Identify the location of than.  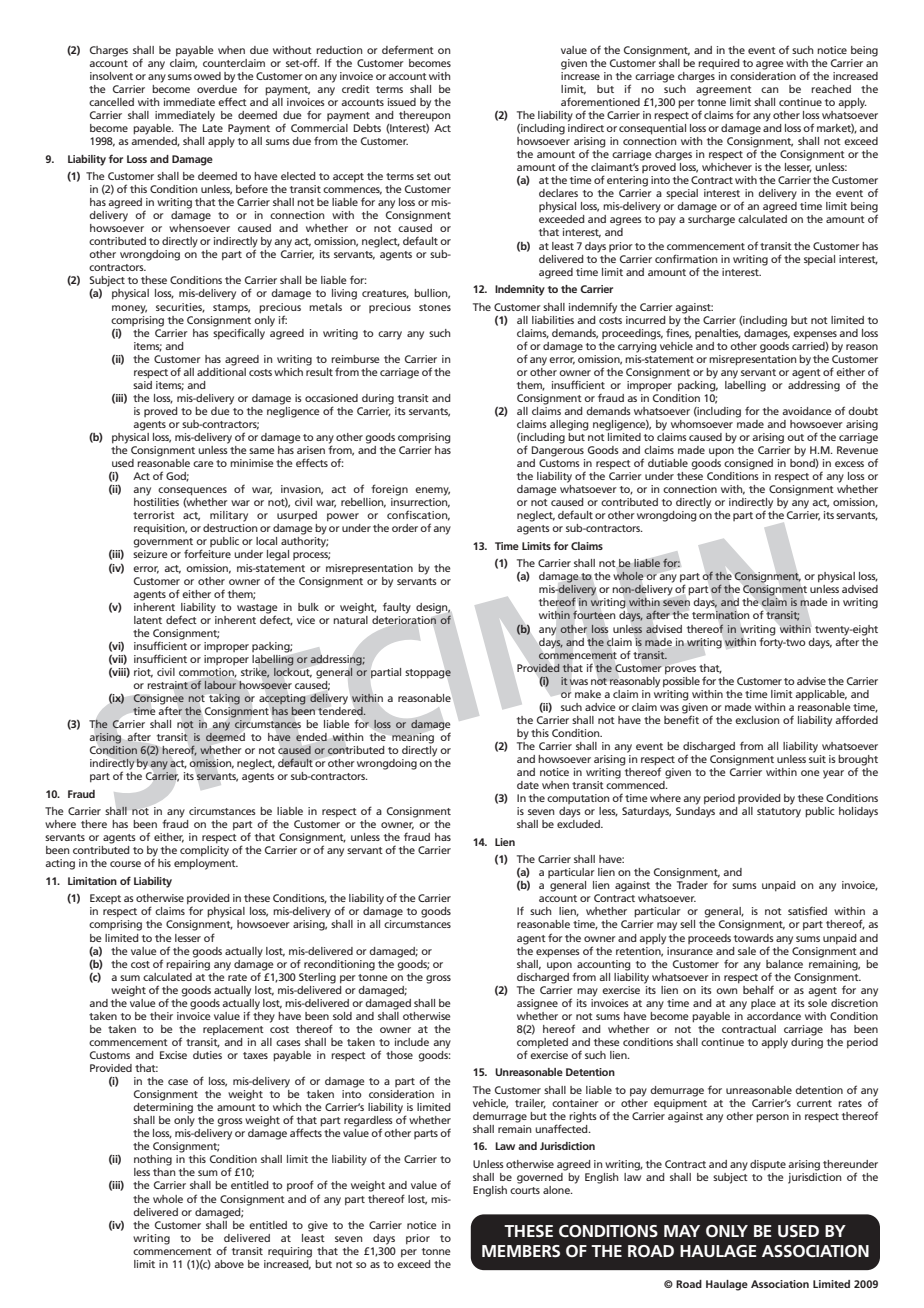
(164, 1172).
